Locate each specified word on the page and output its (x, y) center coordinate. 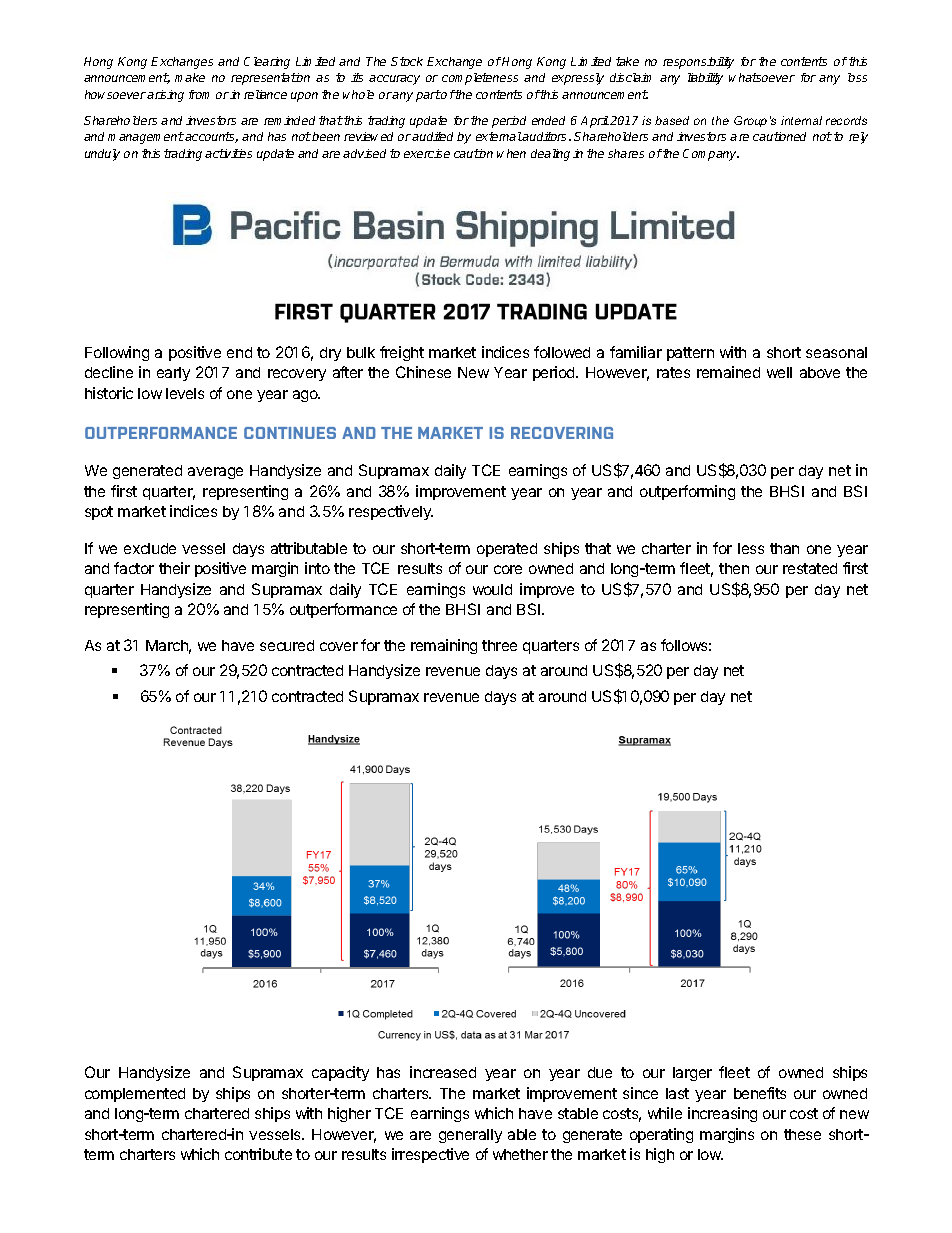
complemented (135, 1095)
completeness (480, 79)
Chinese (423, 372)
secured (287, 645)
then (734, 568)
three (499, 645)
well (779, 372)
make (190, 77)
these (802, 1134)
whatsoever (762, 77)
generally (470, 1136)
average (215, 473)
